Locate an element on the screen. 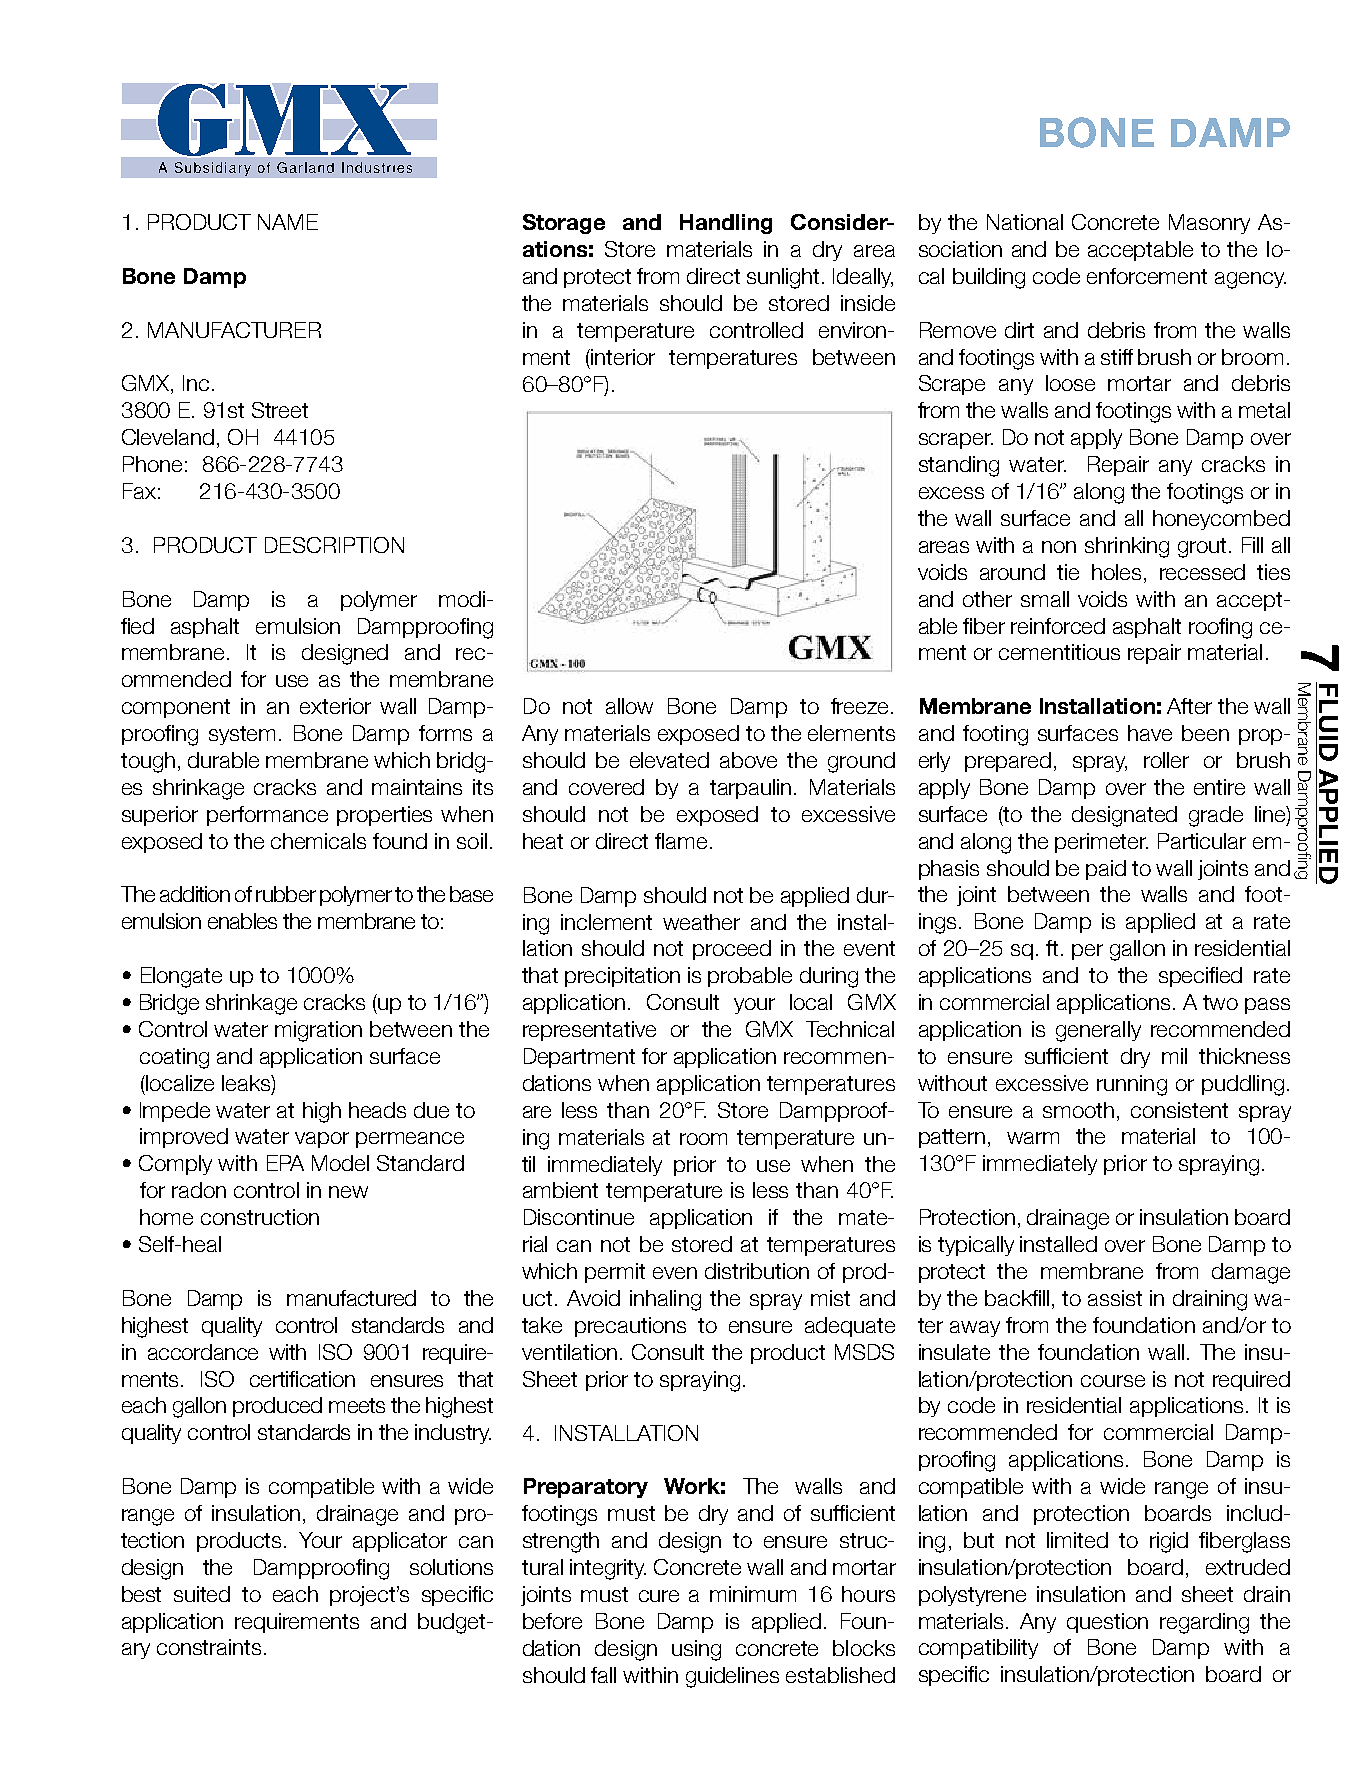 The height and width of the screenshot is (1775, 1372). Masonry is located at coordinates (1209, 224).
